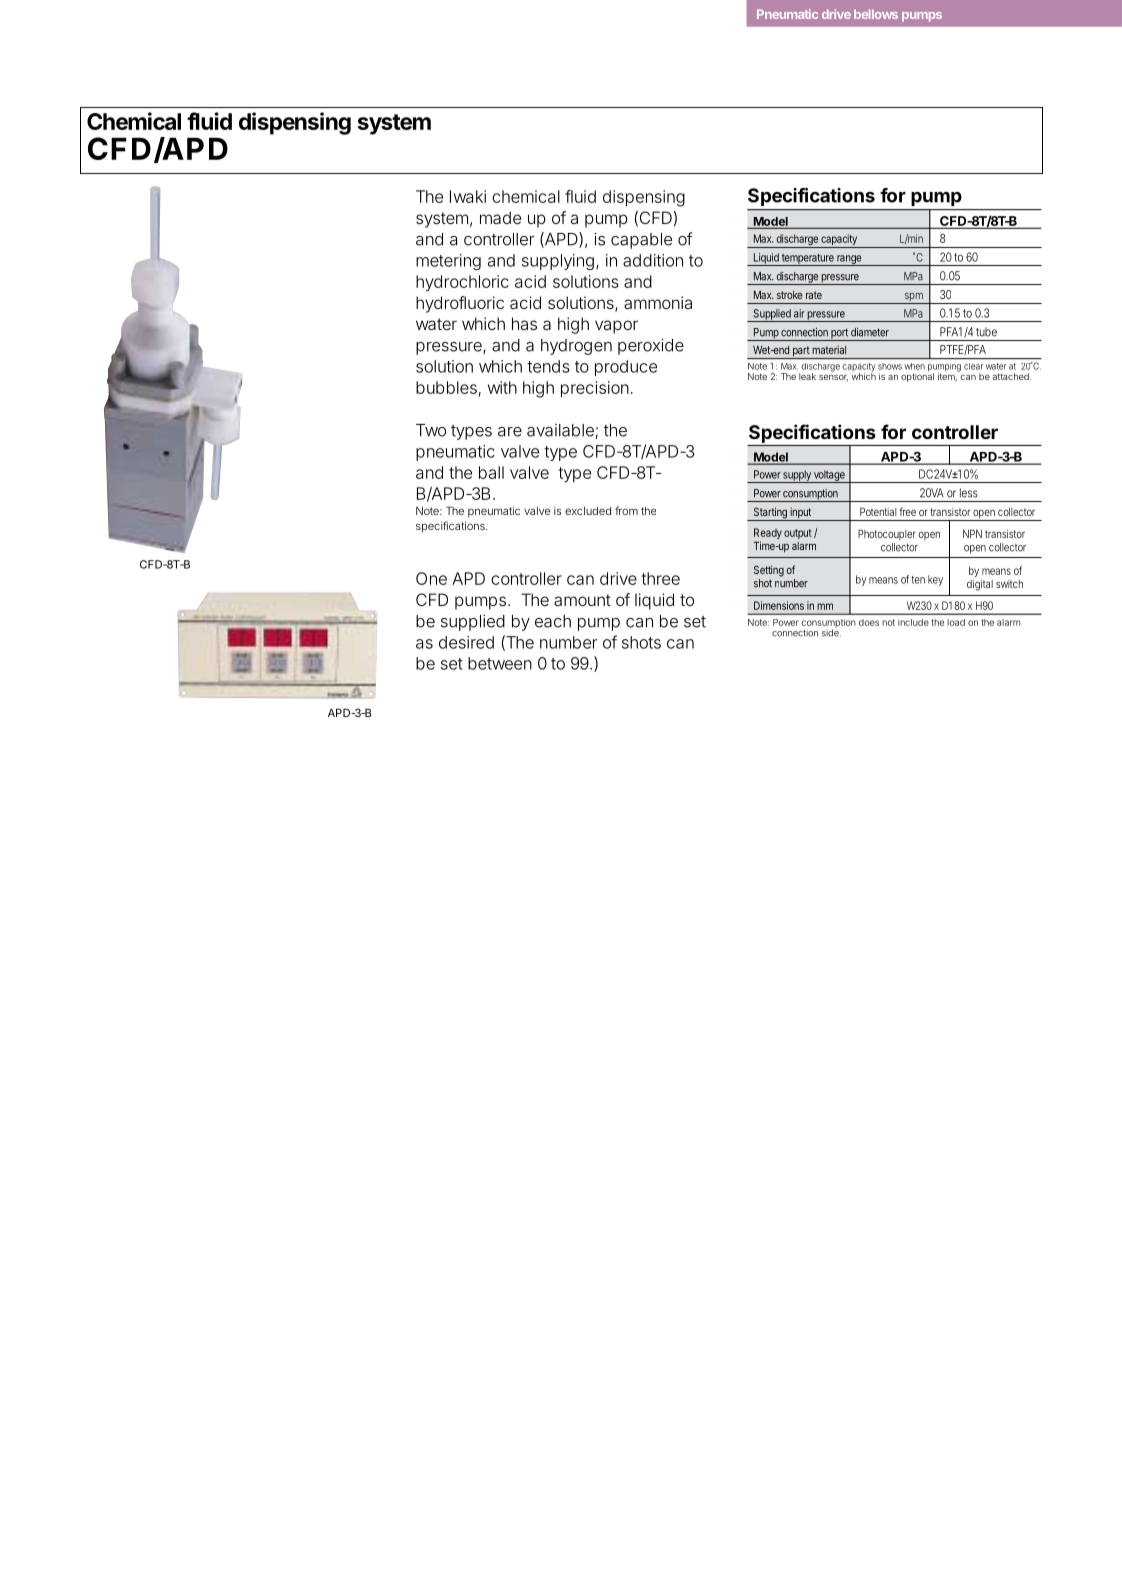 The width and height of the document is (1122, 1588). What do you see at coordinates (917, 376) in the document?
I see `optional` at bounding box center [917, 376].
